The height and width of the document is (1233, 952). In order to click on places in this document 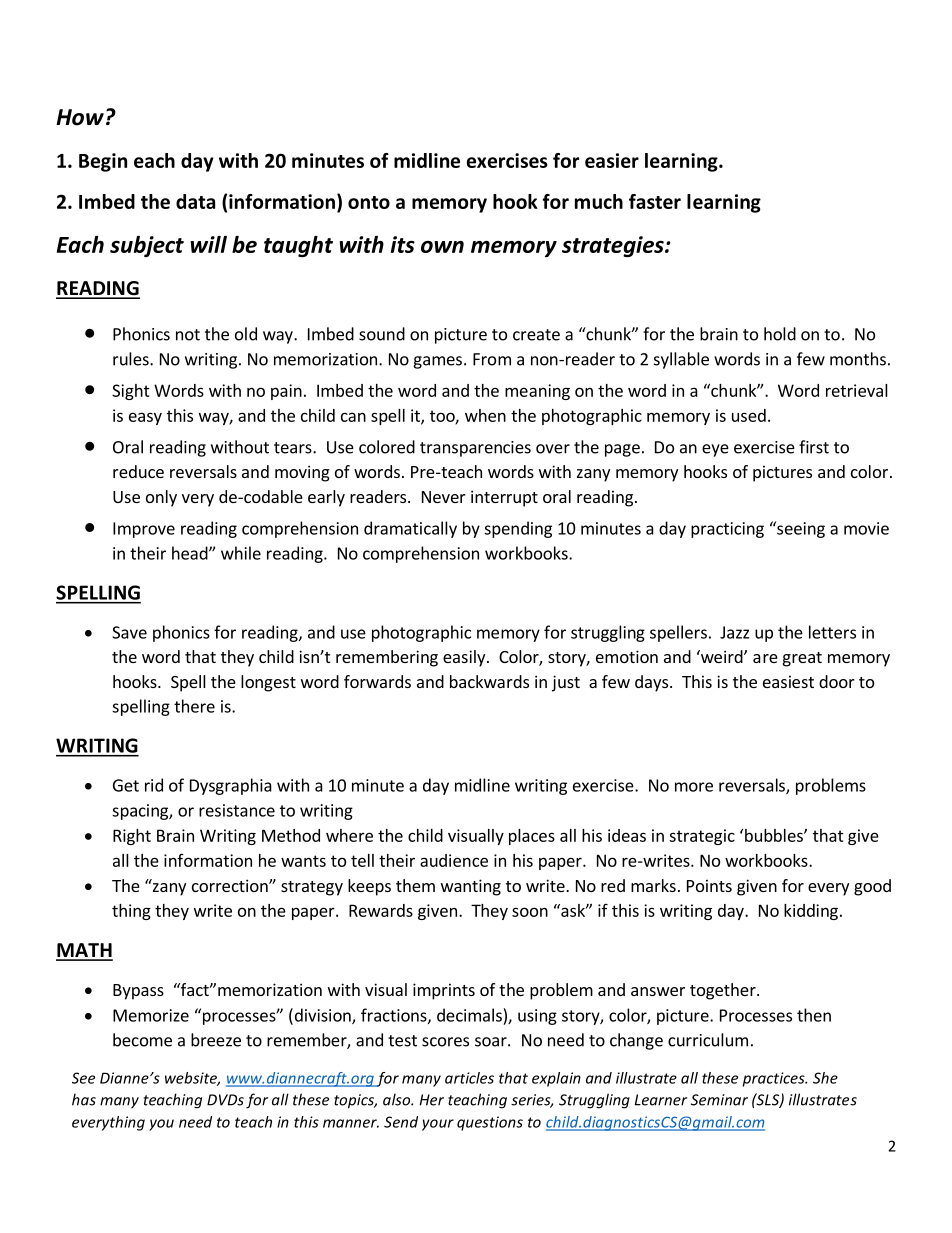, I will do `click(532, 837)`.
